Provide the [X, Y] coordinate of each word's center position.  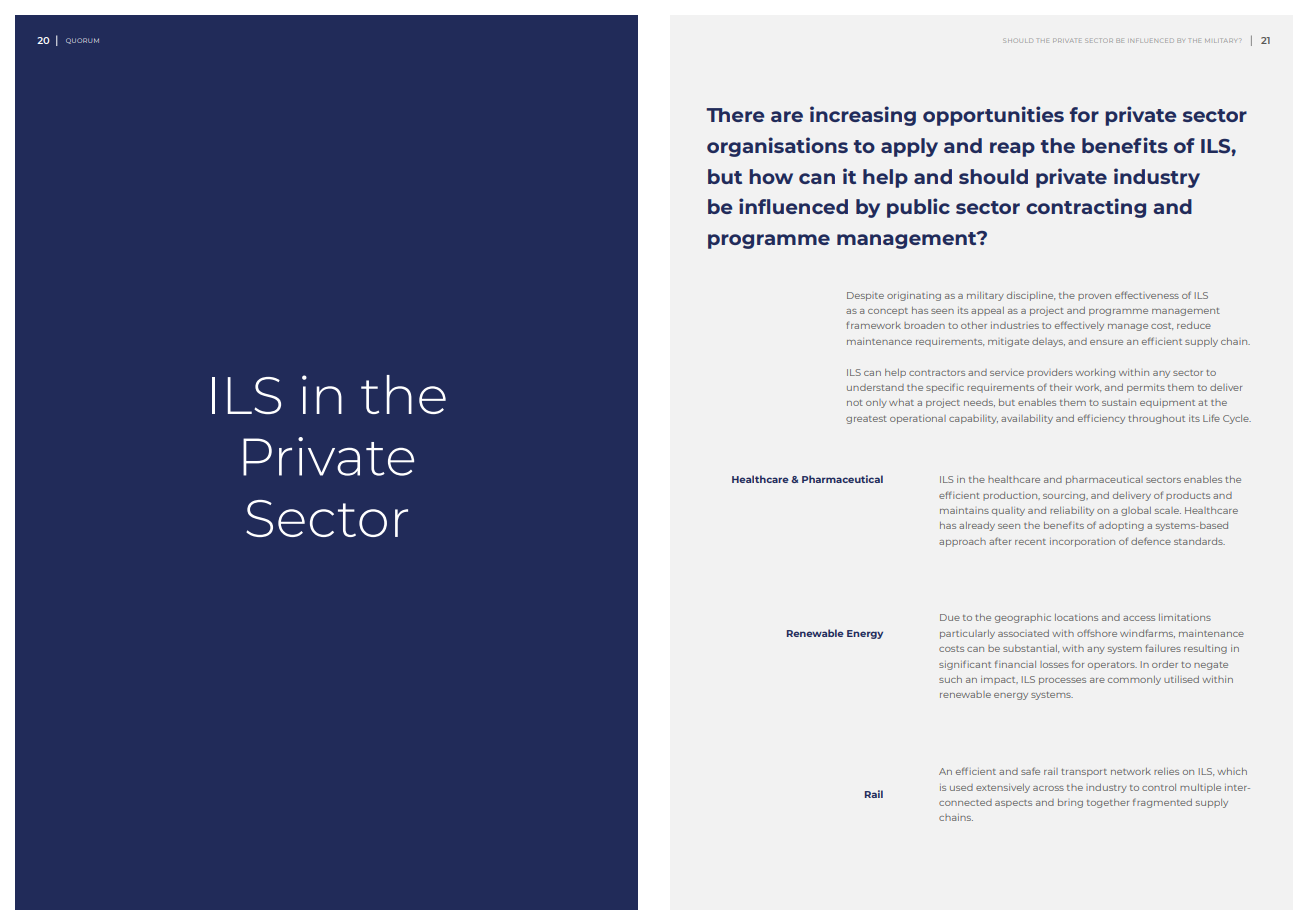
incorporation [1082, 542]
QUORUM [82, 41]
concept [888, 312]
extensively [1003, 788]
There [735, 115]
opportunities [993, 116]
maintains [964, 510]
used [961, 787]
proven [1094, 297]
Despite [865, 296]
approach [962, 542]
